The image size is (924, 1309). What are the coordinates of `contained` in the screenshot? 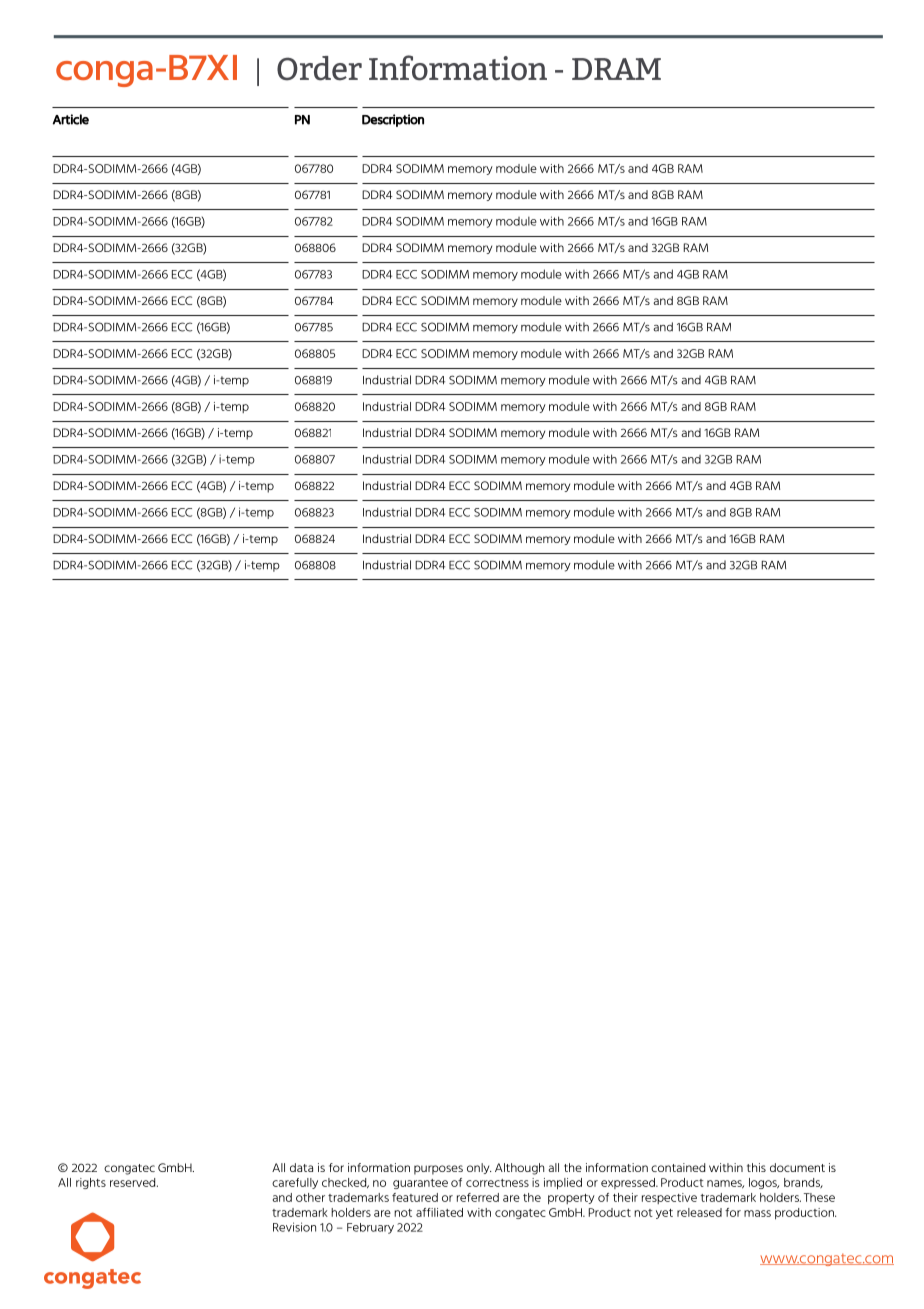 It's located at (678, 1167).
